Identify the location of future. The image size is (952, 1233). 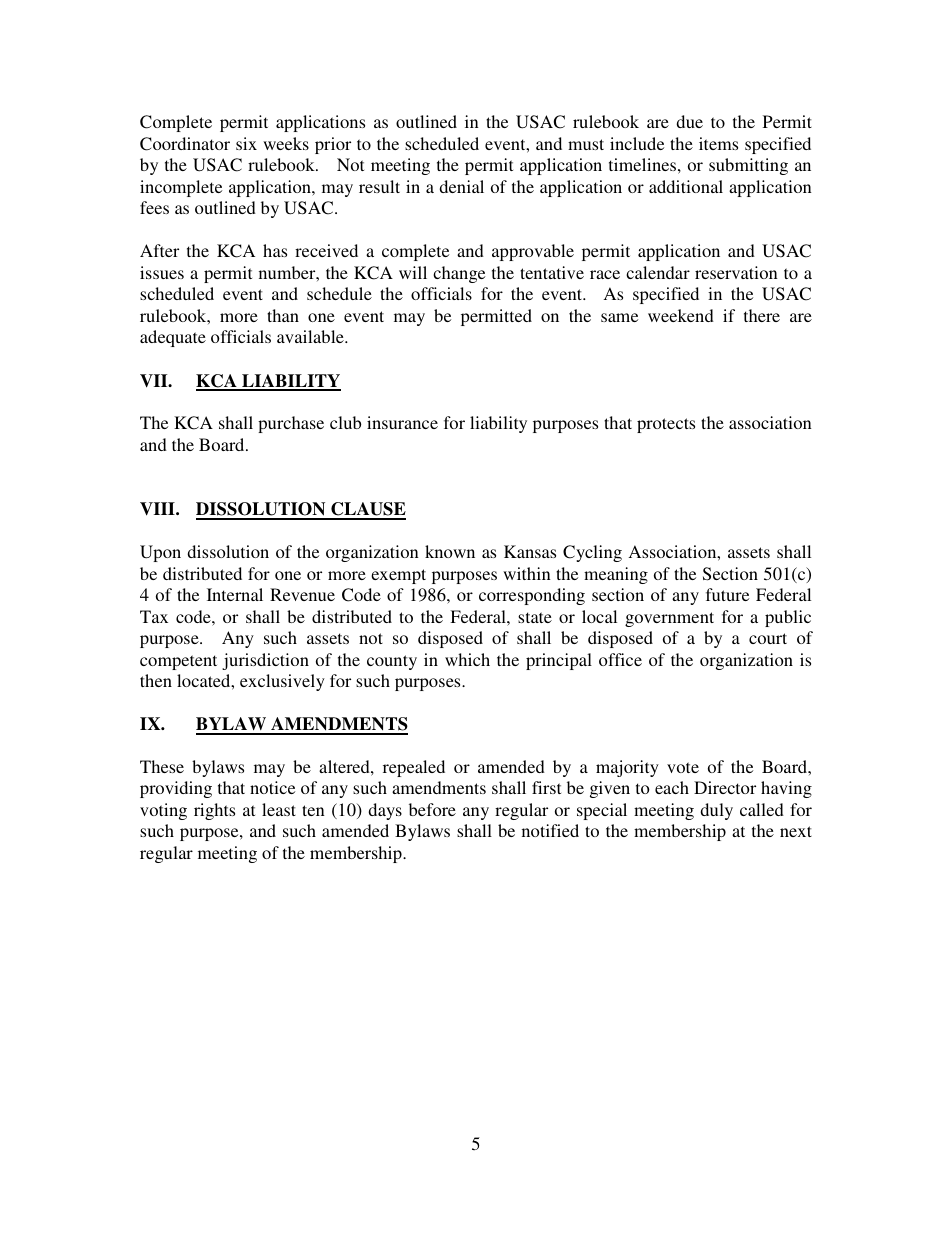
(727, 594).
